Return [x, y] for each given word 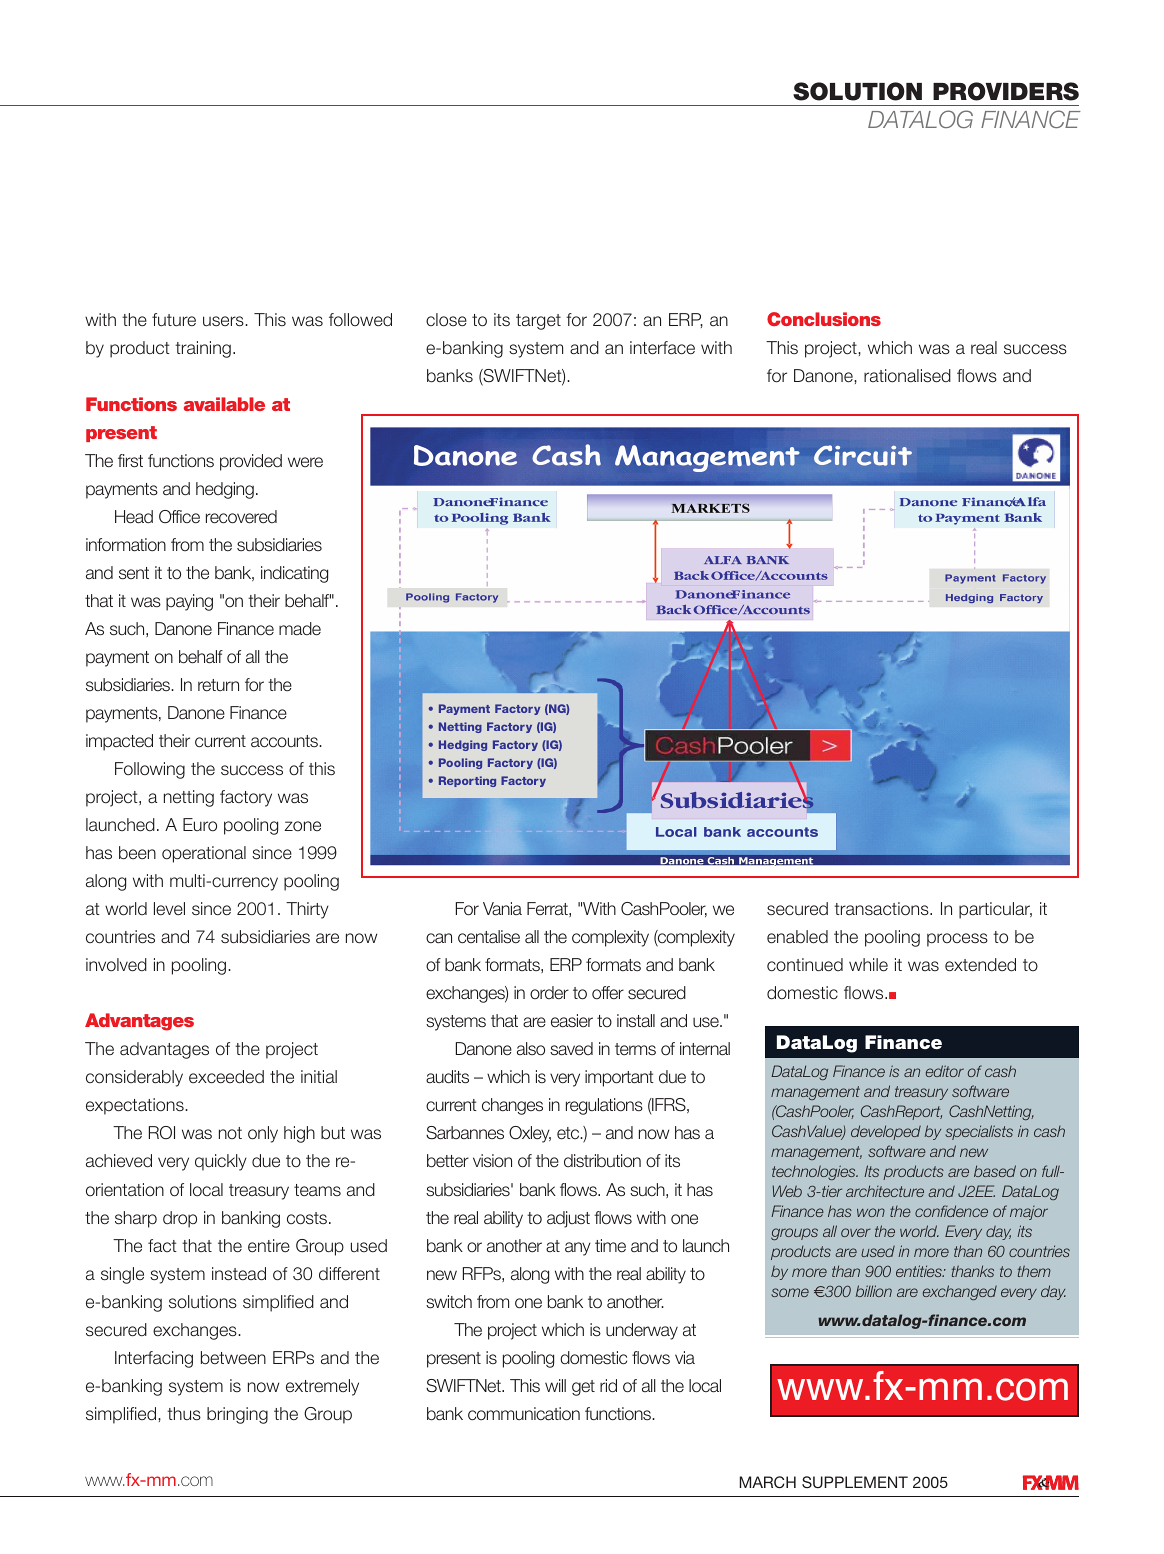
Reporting [467, 781]
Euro [200, 825]
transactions [882, 909]
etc [569, 1133]
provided [251, 462]
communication [524, 1414]
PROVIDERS [1006, 91]
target [538, 322]
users [224, 321]
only [263, 1134]
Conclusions [824, 319]
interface [662, 348]
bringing [237, 1415]
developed [886, 1132]
